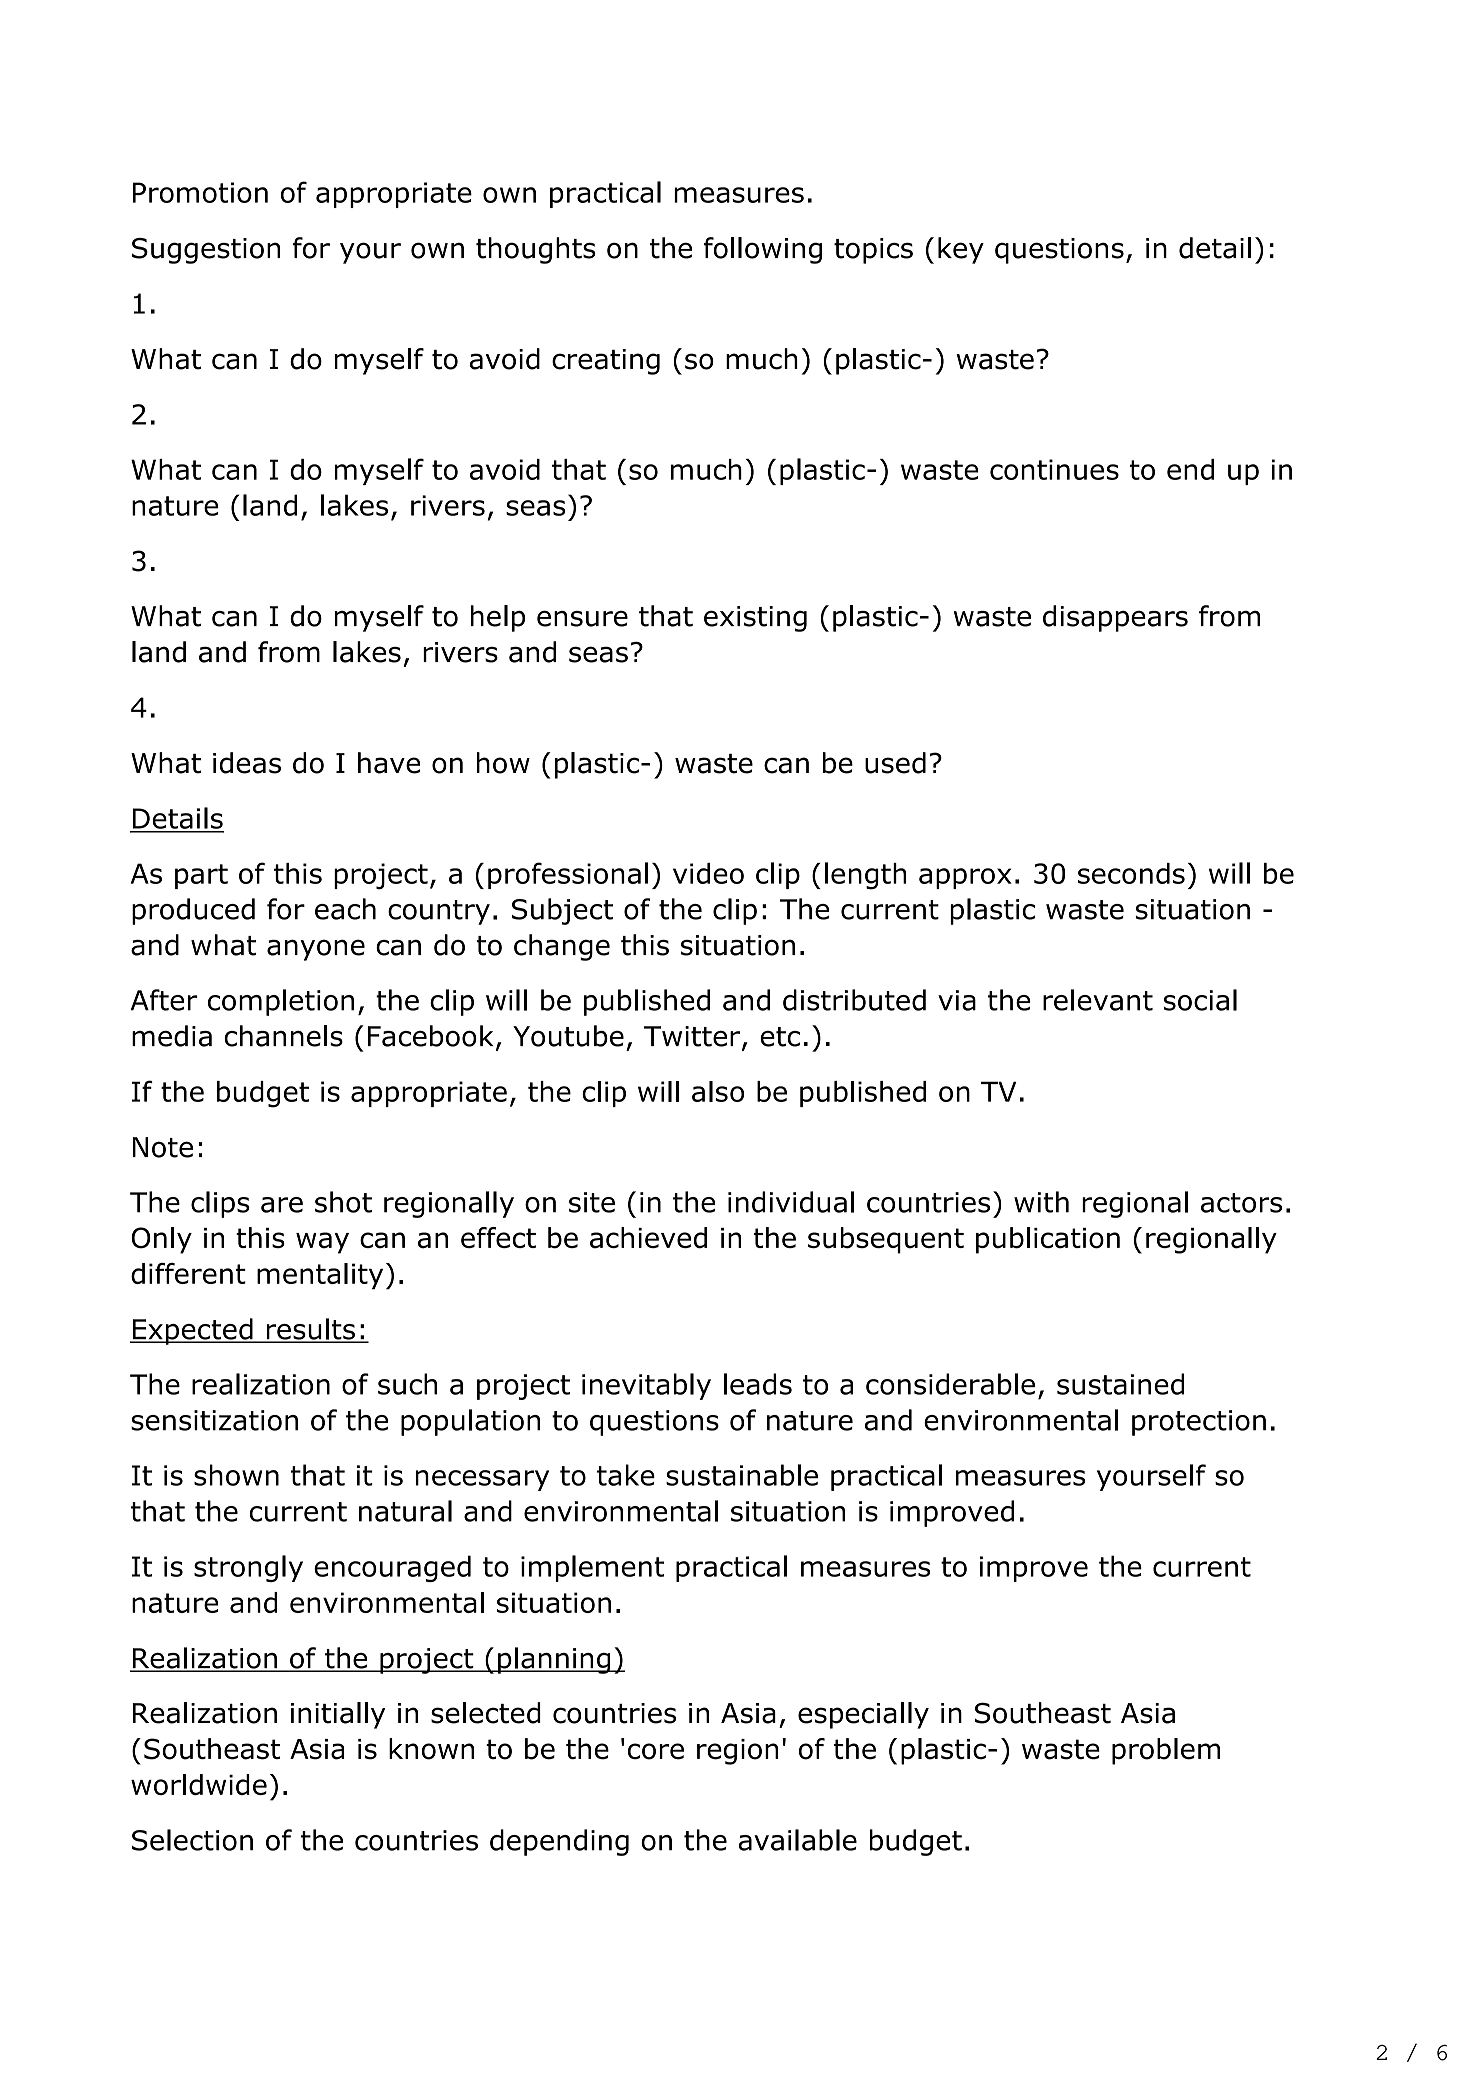 Image resolution: width=1471 pixels, height=2081 pixels. What do you see at coordinates (199, 1784) in the screenshot?
I see `worldwide` at bounding box center [199, 1784].
